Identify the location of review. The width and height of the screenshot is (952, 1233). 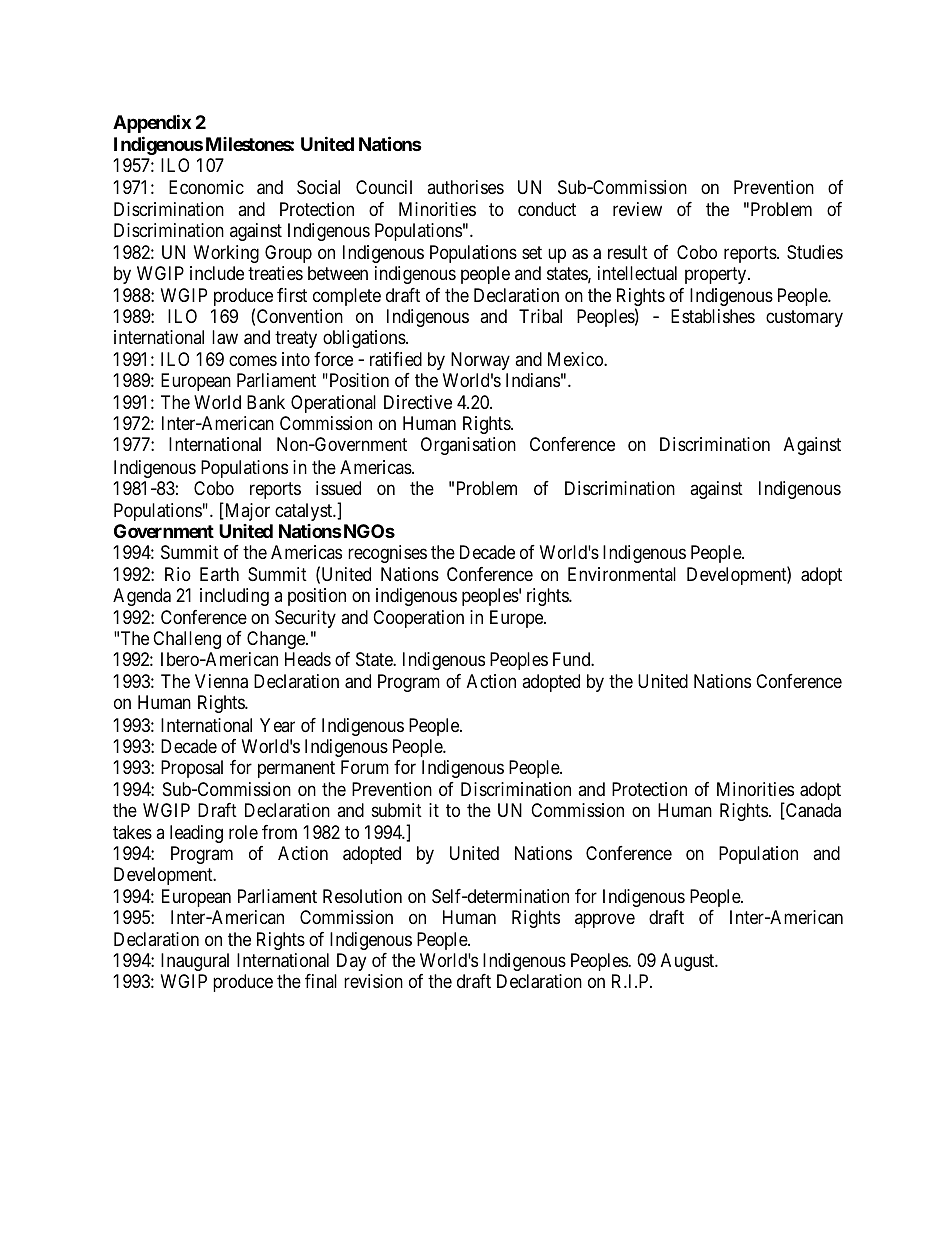
(637, 209).
